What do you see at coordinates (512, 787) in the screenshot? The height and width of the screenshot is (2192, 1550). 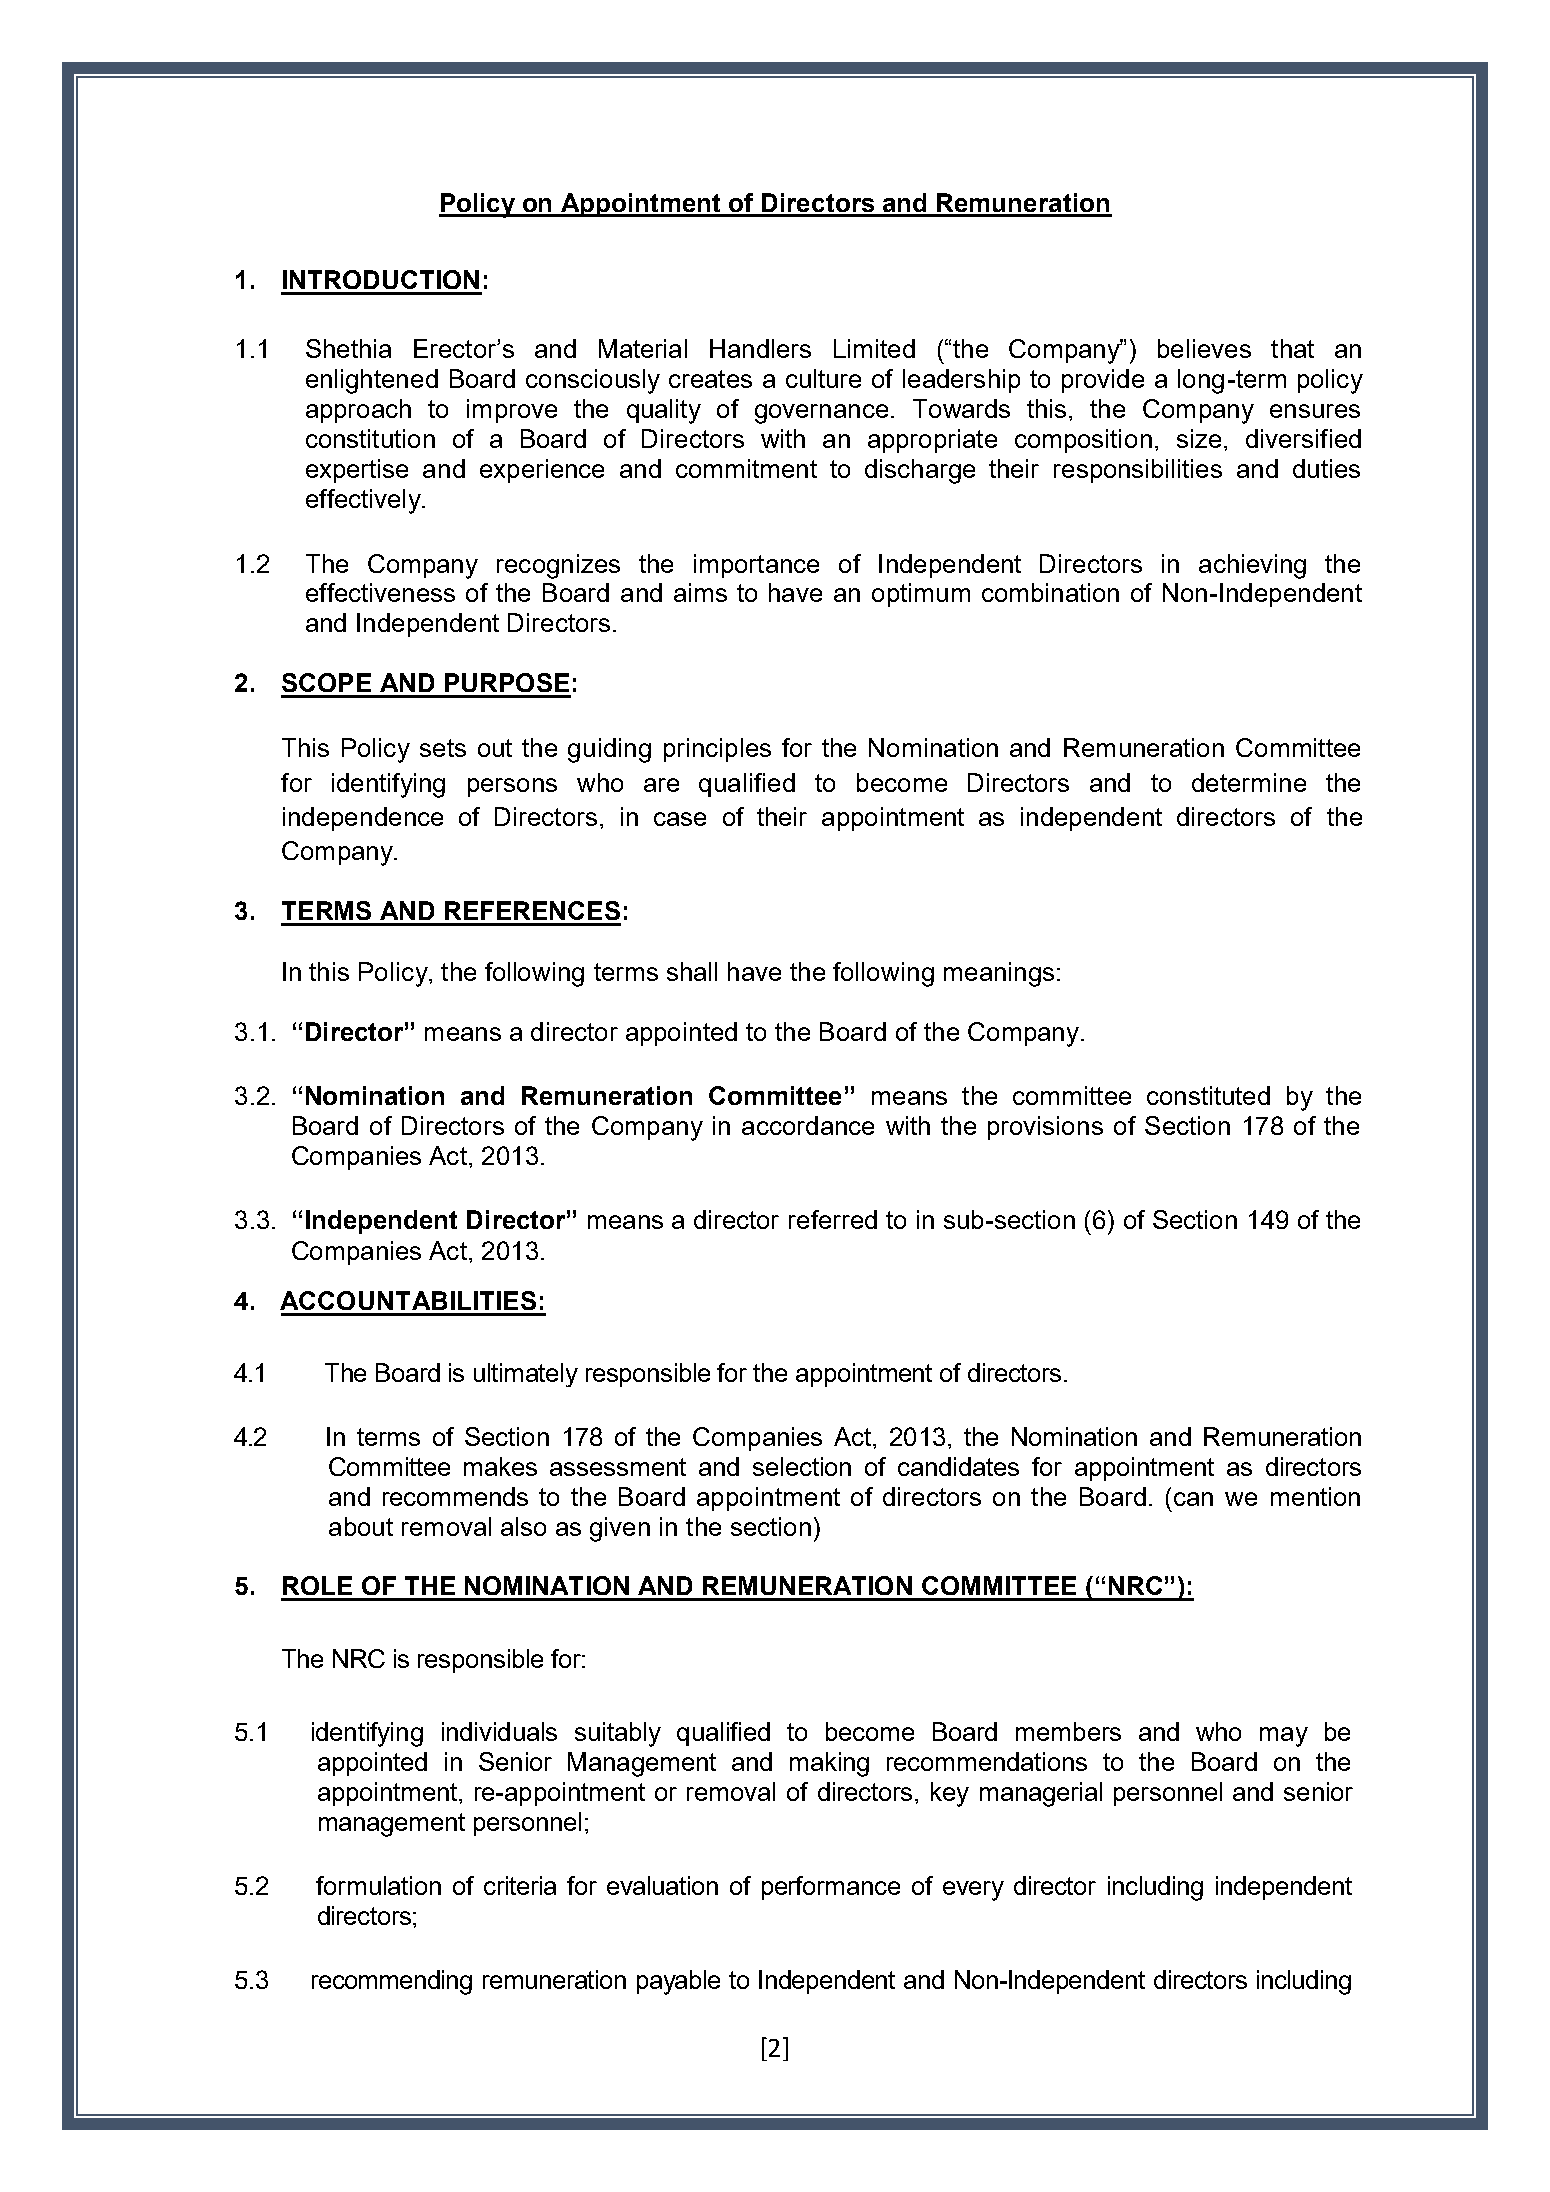 I see `persons` at bounding box center [512, 787].
